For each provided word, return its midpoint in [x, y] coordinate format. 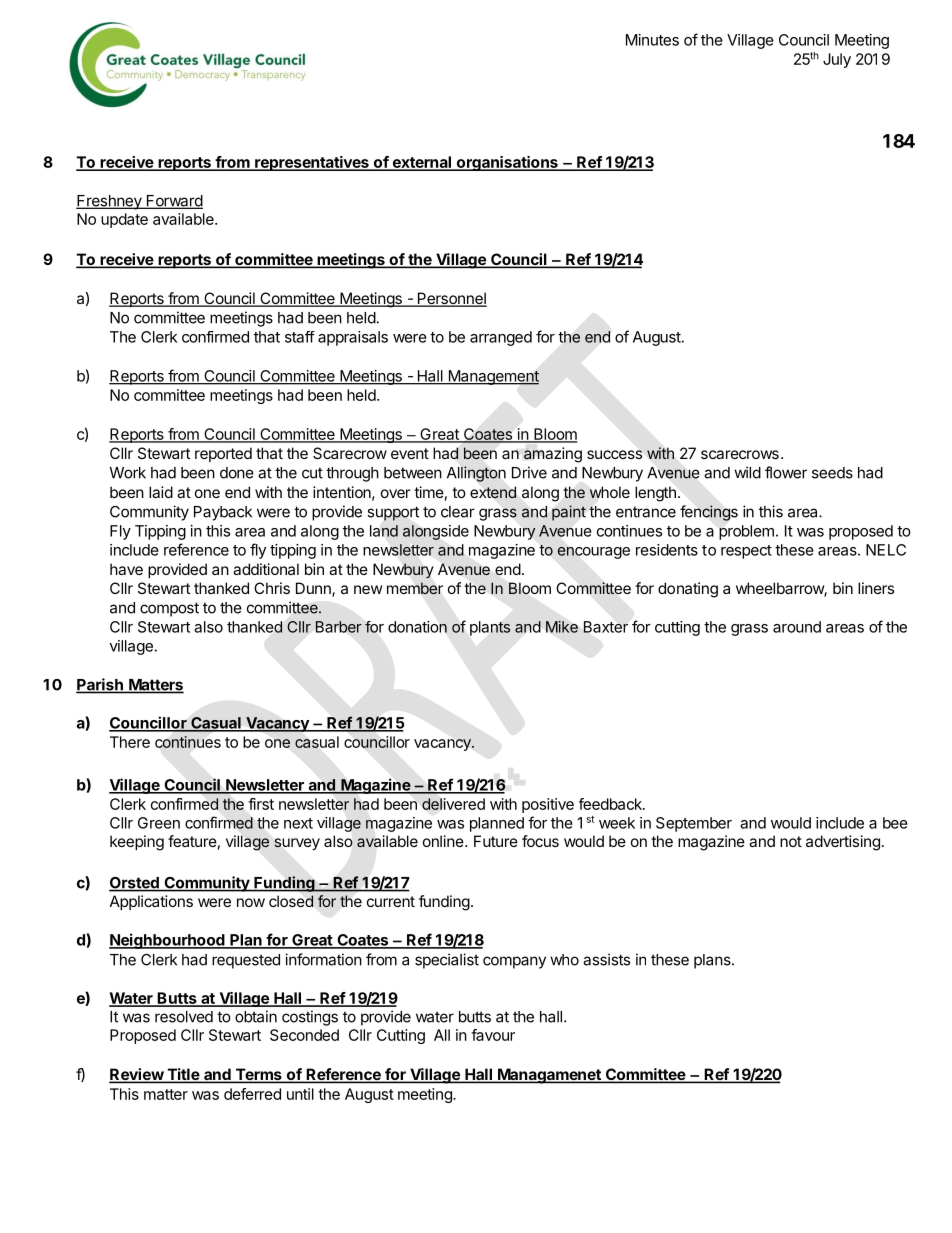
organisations [507, 163]
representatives [312, 163]
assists [606, 959]
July [837, 60]
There [130, 742]
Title [183, 1075]
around [797, 627]
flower [786, 472]
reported [223, 454]
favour [493, 1035]
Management [492, 377]
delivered [453, 804]
